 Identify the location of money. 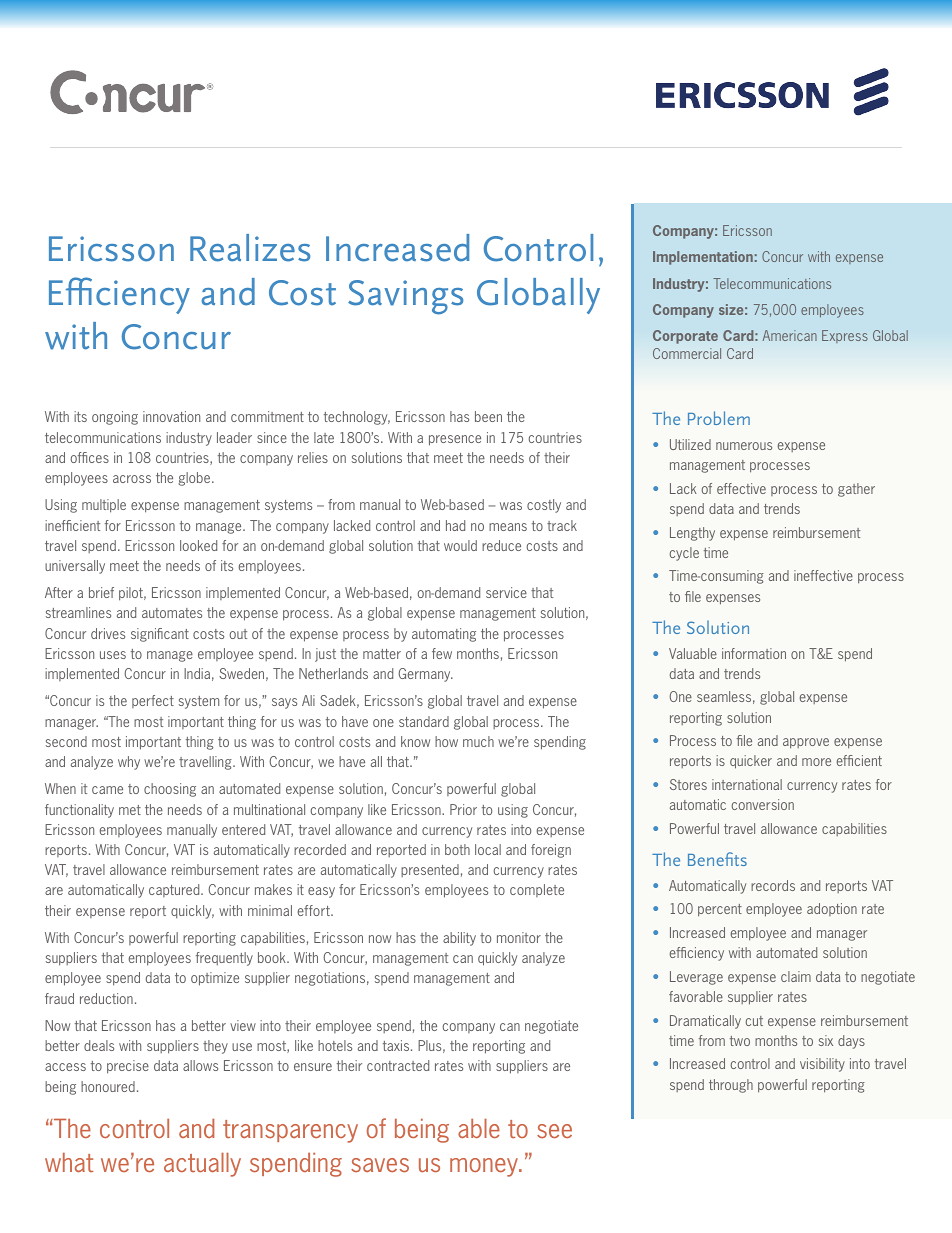
(485, 1167).
